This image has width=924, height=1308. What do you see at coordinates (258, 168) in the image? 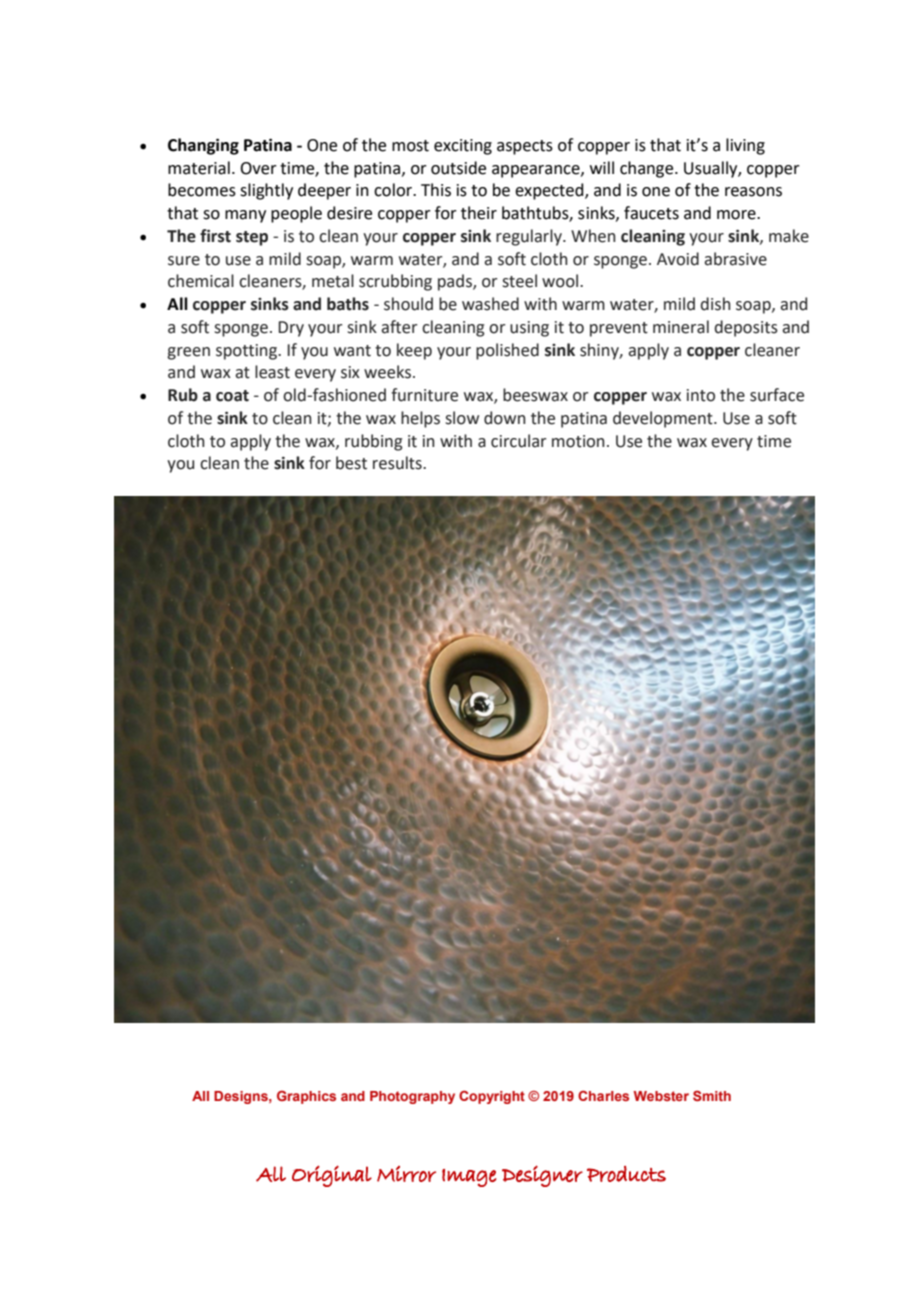
I see `Over` at bounding box center [258, 168].
